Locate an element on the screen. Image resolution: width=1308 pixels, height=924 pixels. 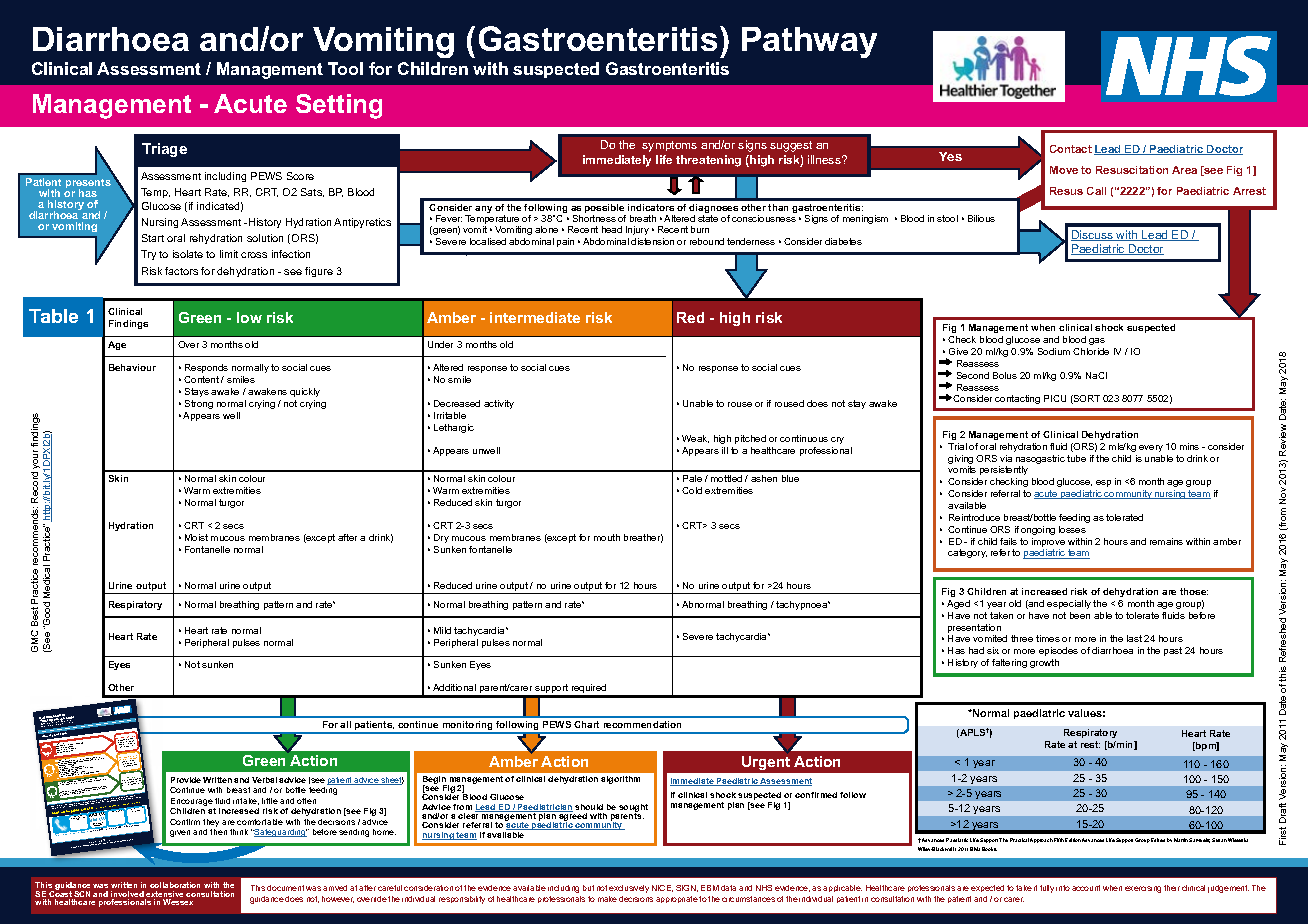
Moist is located at coordinates (196, 537).
